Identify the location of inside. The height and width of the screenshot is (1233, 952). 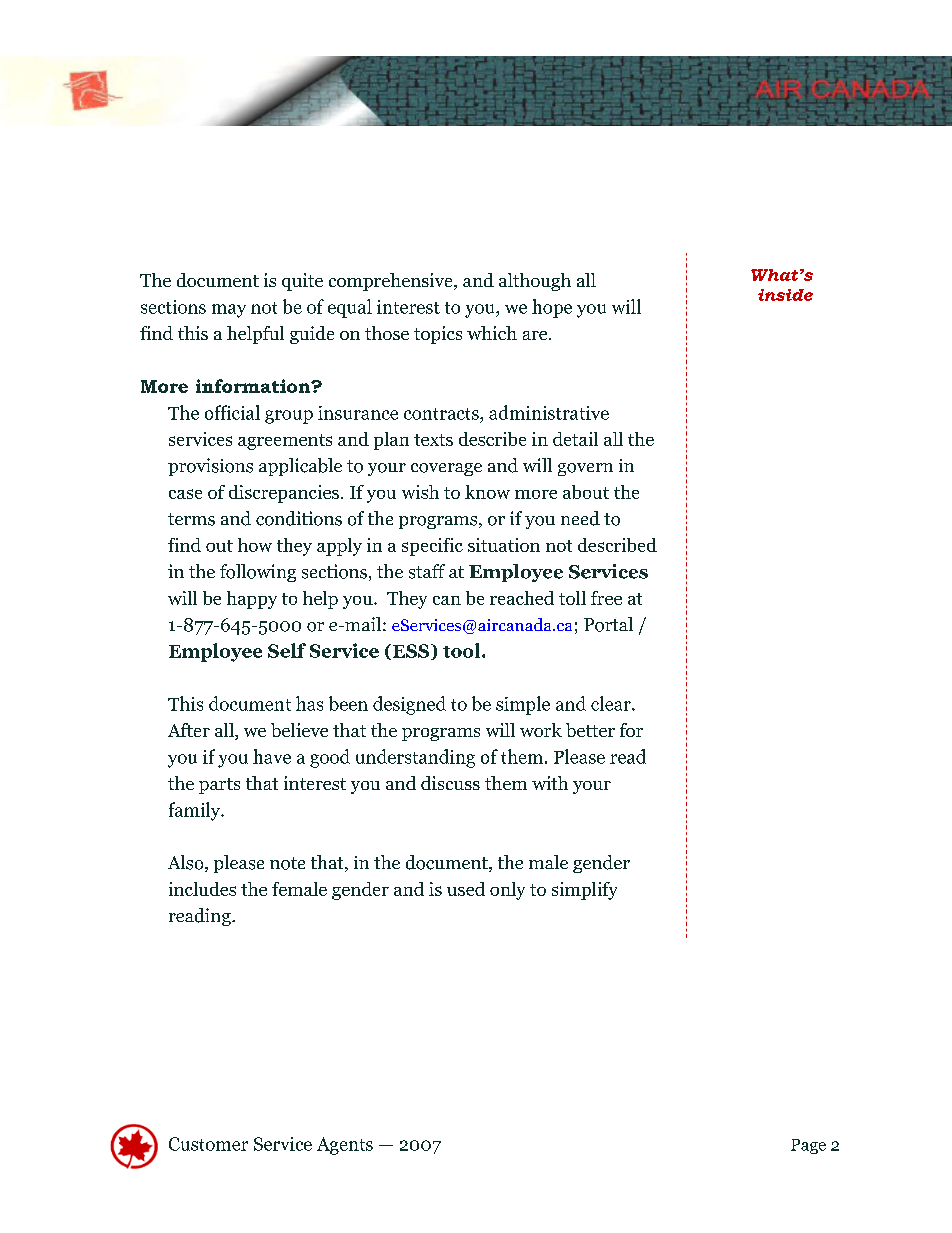
(785, 295).
